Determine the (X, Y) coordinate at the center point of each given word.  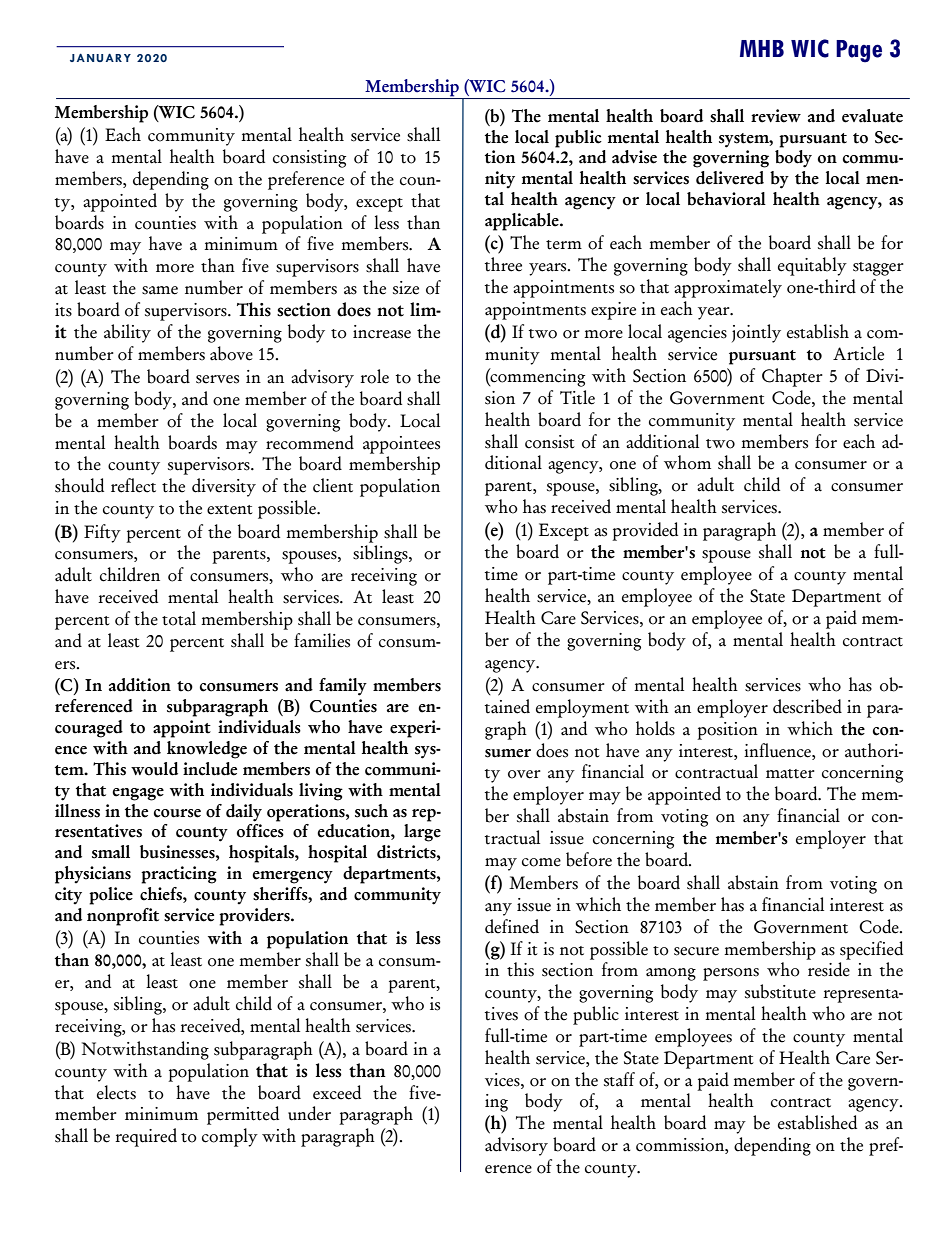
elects (116, 1092)
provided (645, 531)
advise (634, 157)
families (322, 640)
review (776, 116)
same (160, 290)
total (179, 618)
